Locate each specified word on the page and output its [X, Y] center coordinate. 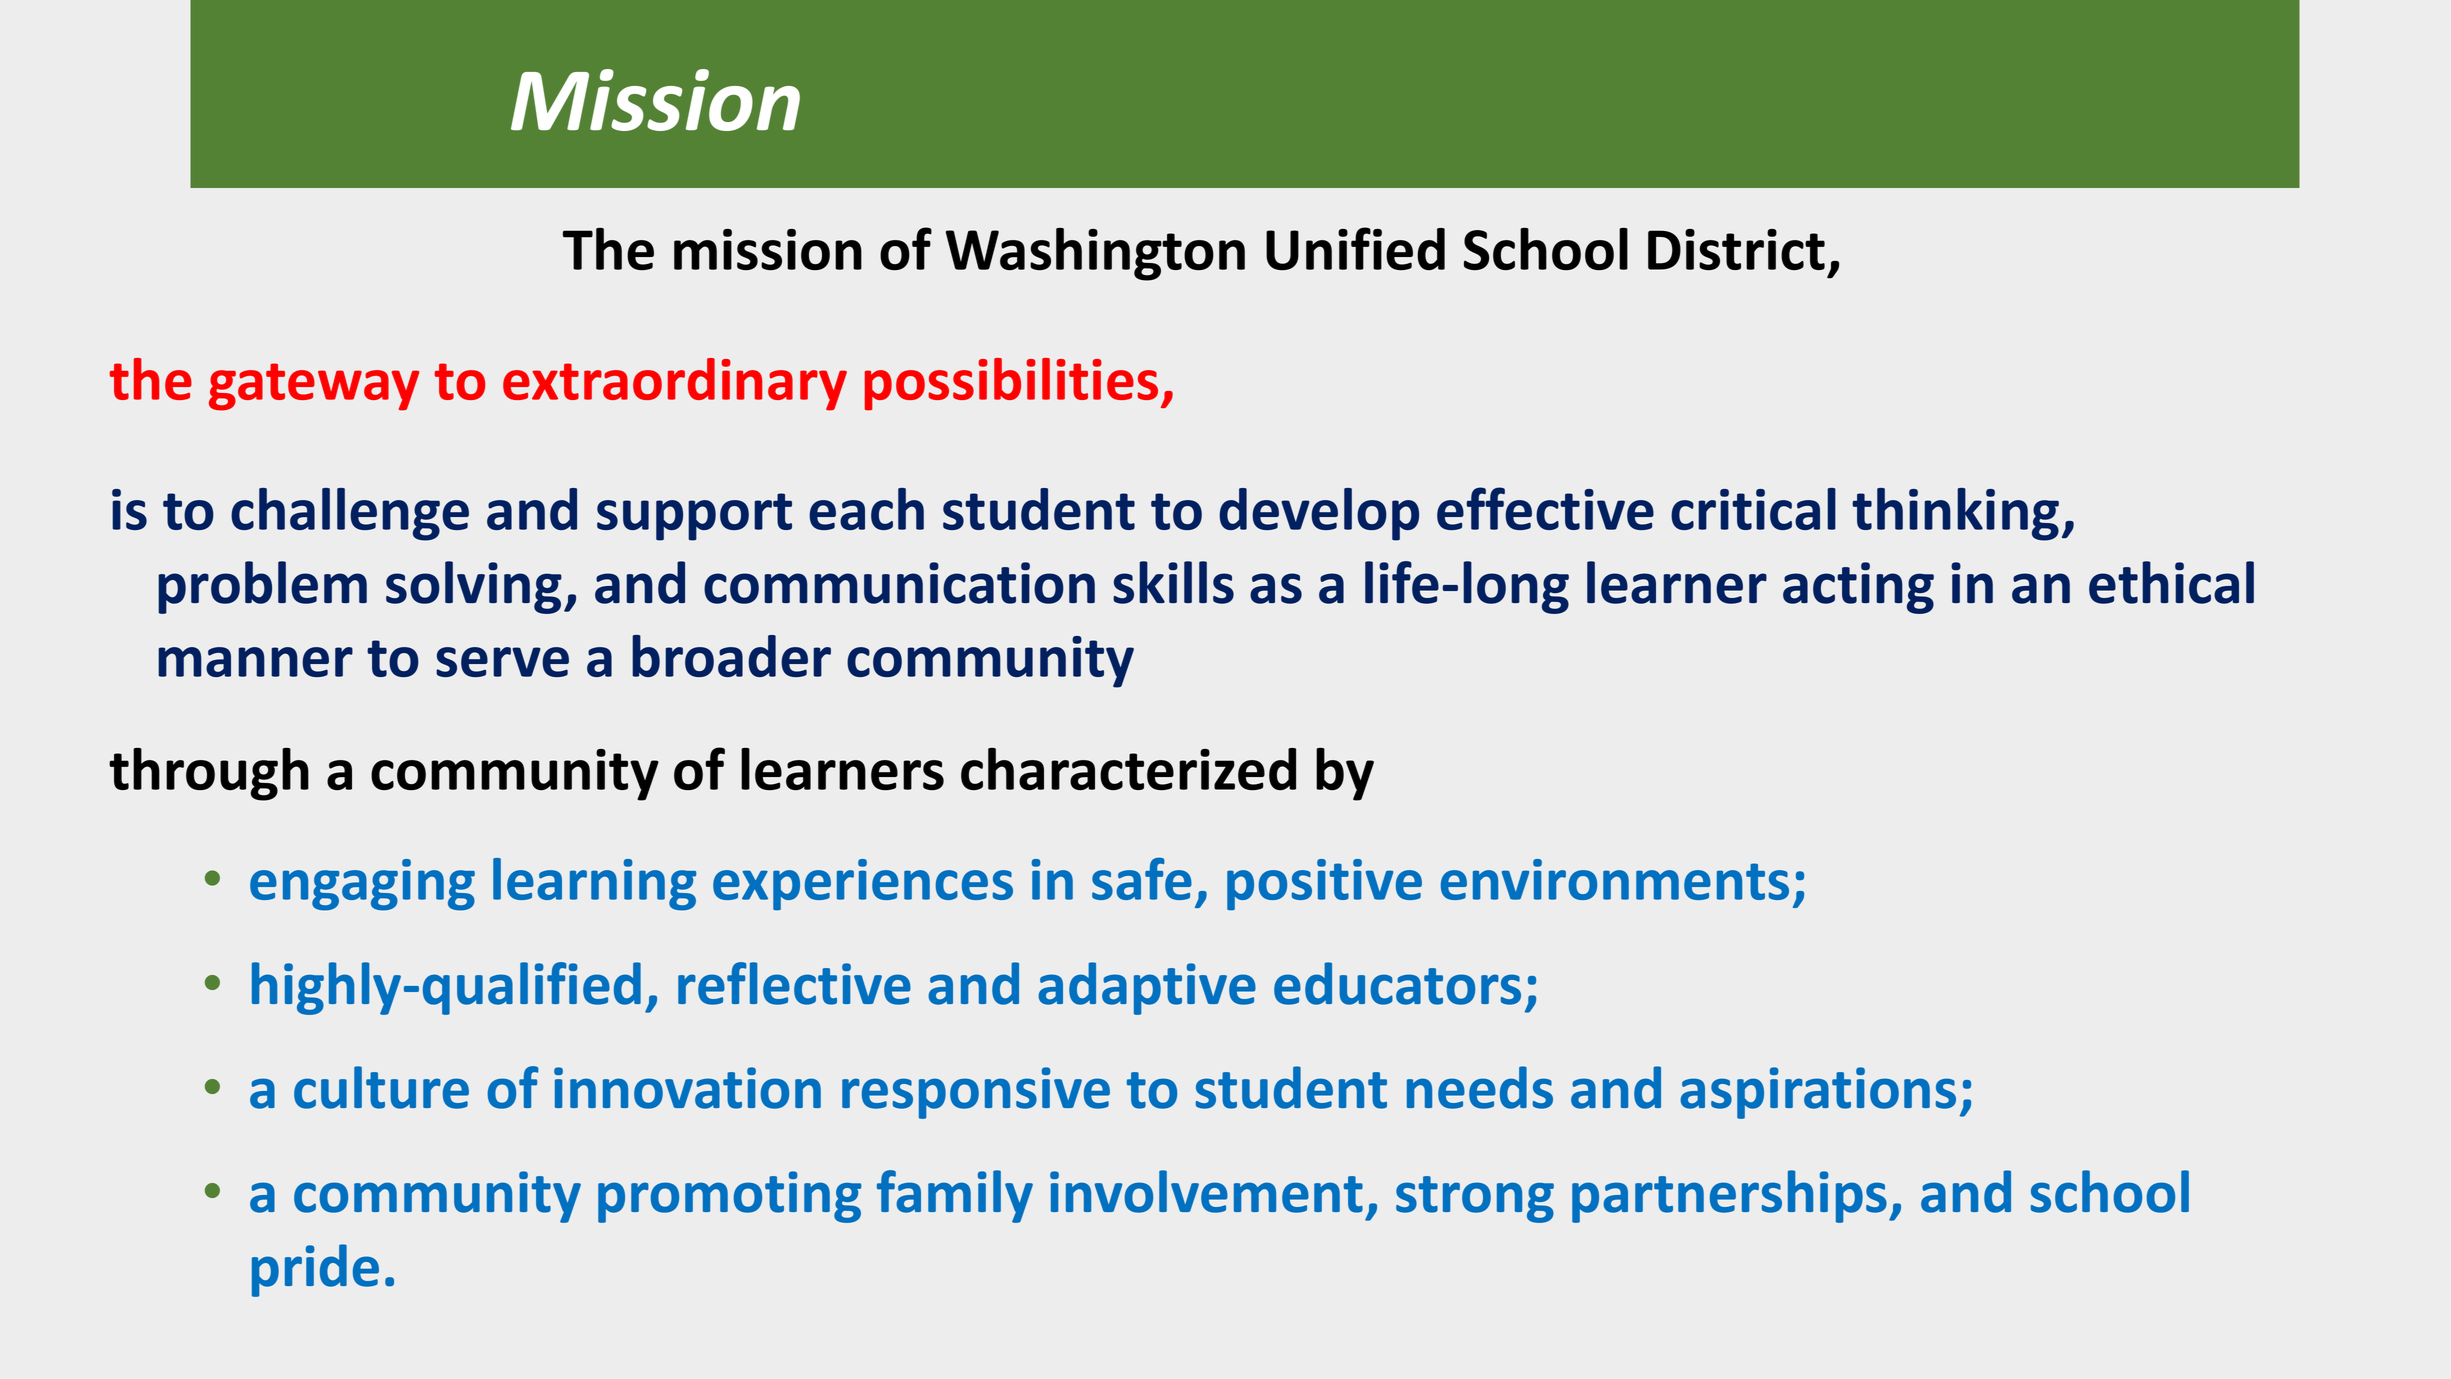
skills [1173, 582]
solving [474, 587]
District [1736, 250]
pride [315, 1270]
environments [1615, 879]
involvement [1206, 1191]
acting [1858, 588]
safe [1142, 878]
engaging [362, 885]
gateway [314, 387]
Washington [1095, 254]
